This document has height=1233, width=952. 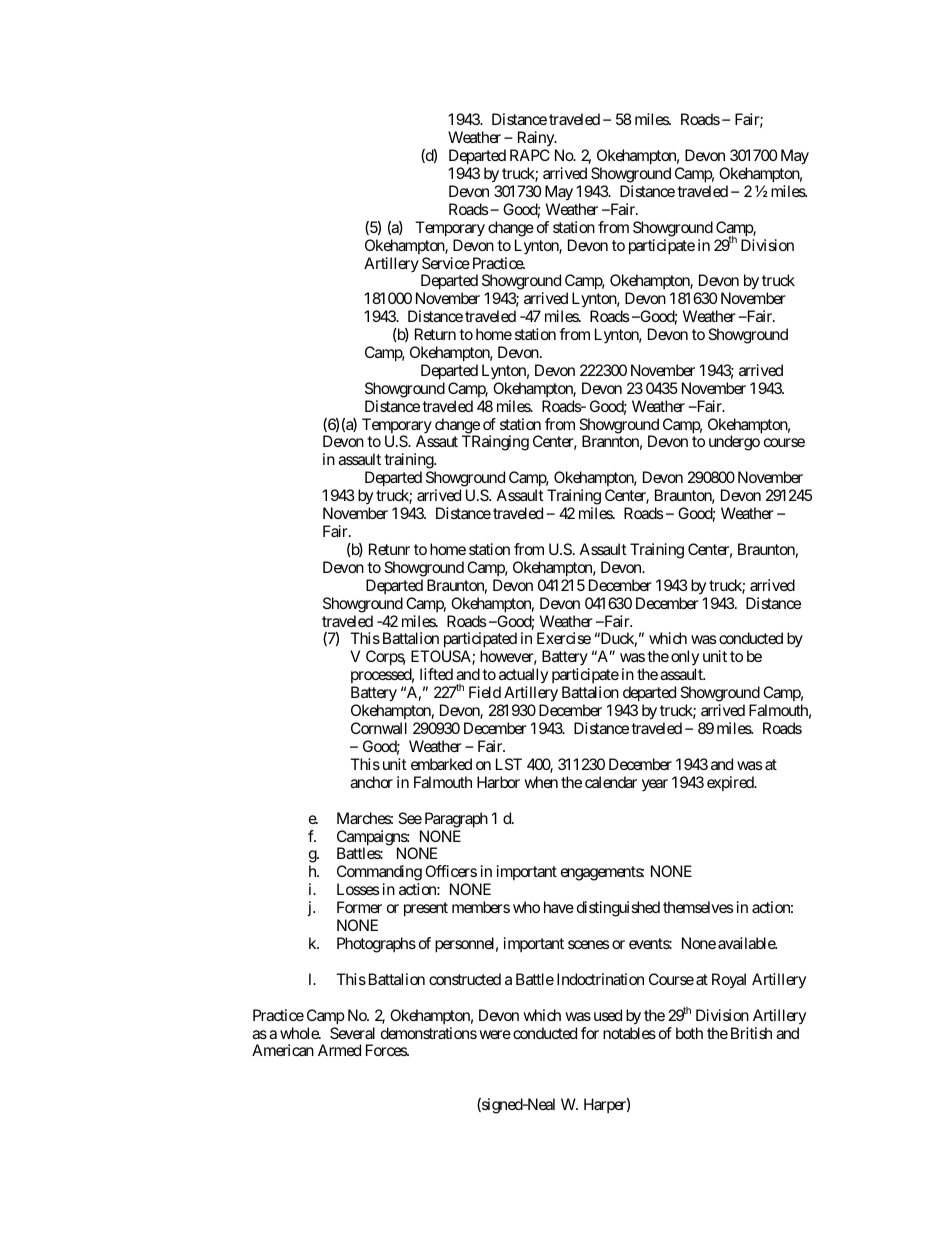 I want to click on Cornwall, so click(x=379, y=728).
